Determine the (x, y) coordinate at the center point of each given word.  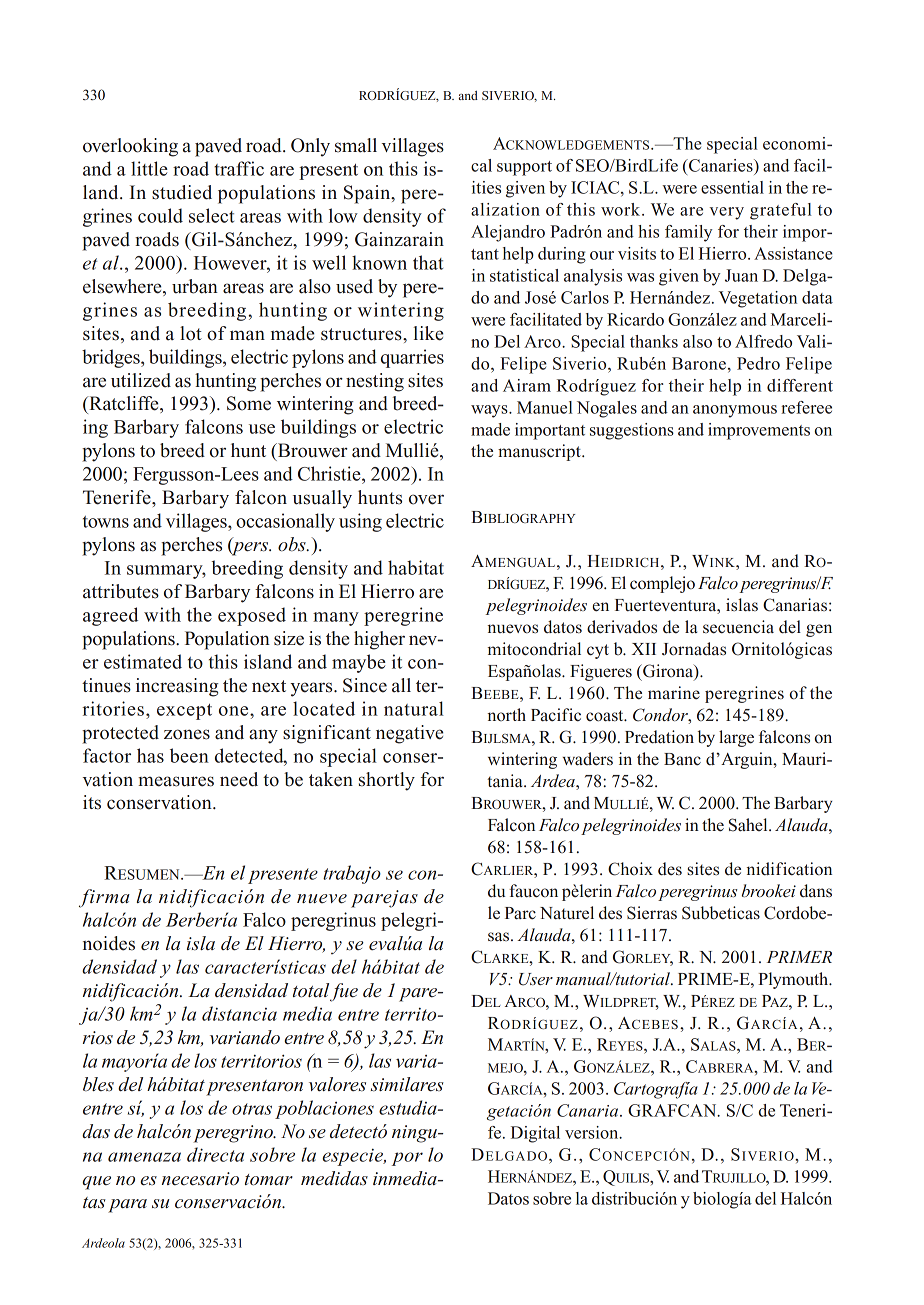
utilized (141, 380)
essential (732, 187)
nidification (789, 869)
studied (182, 192)
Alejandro (508, 233)
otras (252, 1109)
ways (490, 411)
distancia (239, 1013)
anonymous (735, 411)
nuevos (512, 629)
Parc (520, 913)
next (269, 686)
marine (674, 693)
